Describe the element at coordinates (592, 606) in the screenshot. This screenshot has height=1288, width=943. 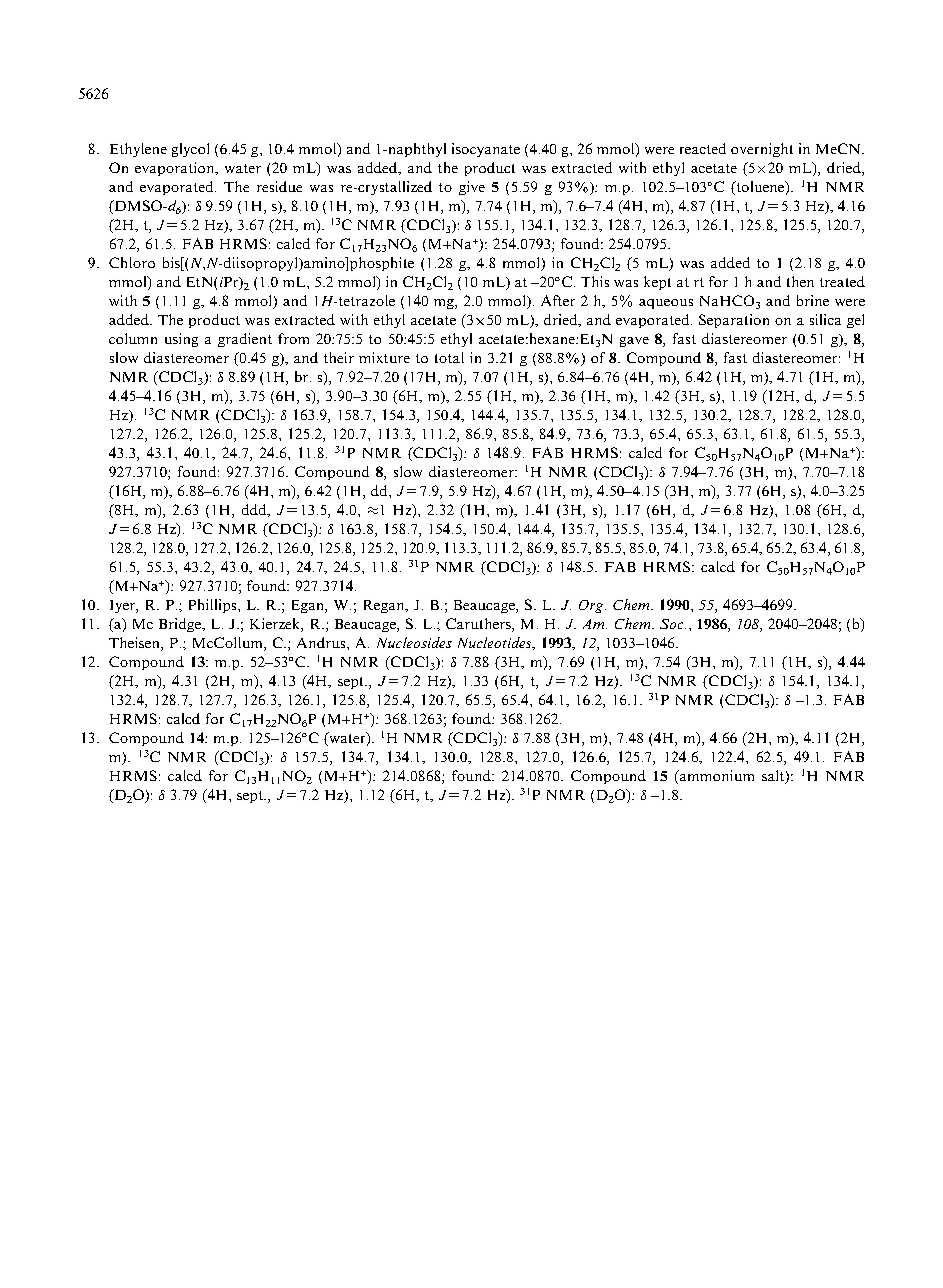
I see `Org` at that location.
